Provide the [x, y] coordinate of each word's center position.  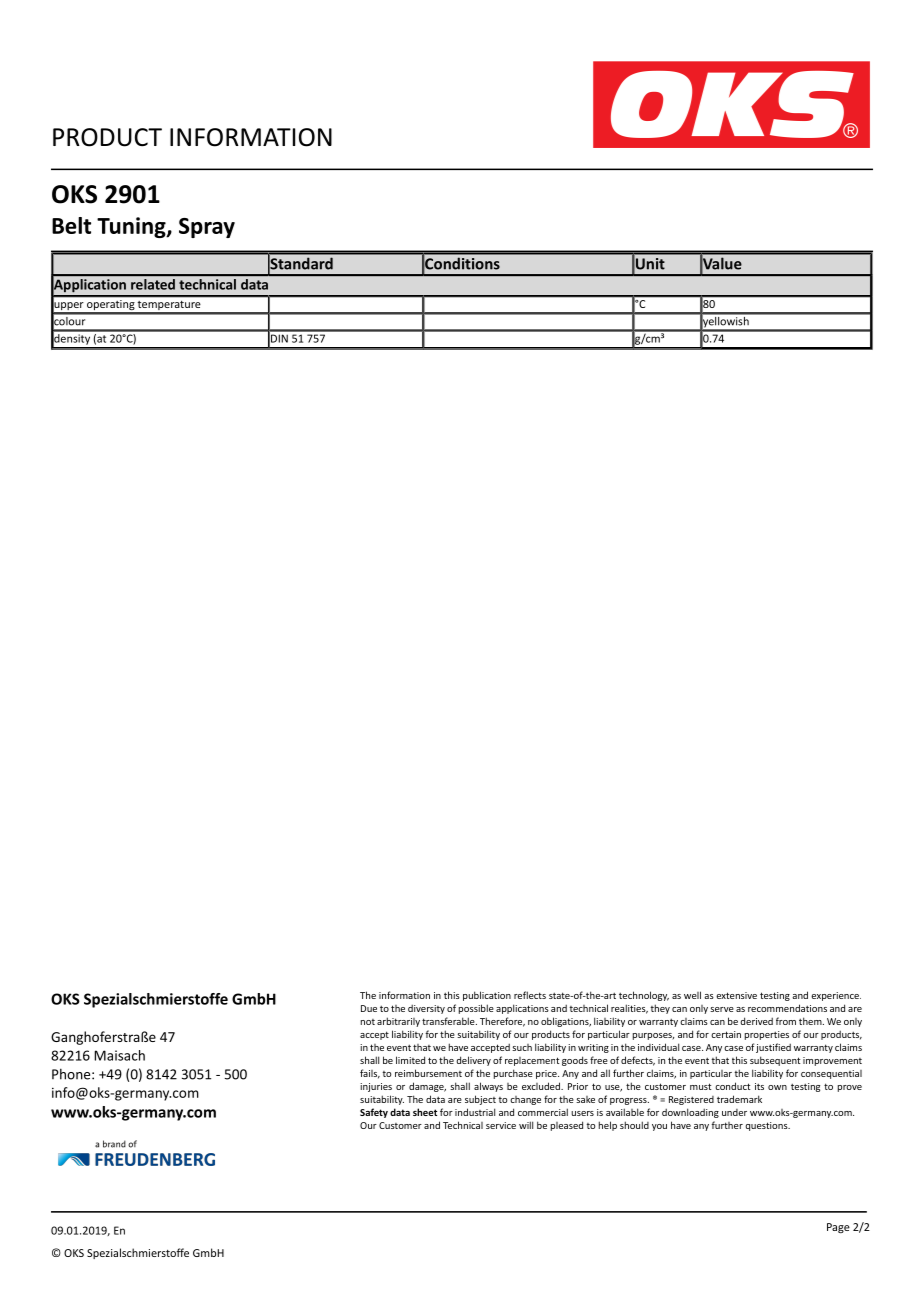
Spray [207, 228]
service [501, 1125]
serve [722, 1009]
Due [369, 1008]
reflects [530, 995]
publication [487, 996]
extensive [736, 995]
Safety [374, 1113]
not [368, 1022]
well [692, 995]
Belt [71, 225]
